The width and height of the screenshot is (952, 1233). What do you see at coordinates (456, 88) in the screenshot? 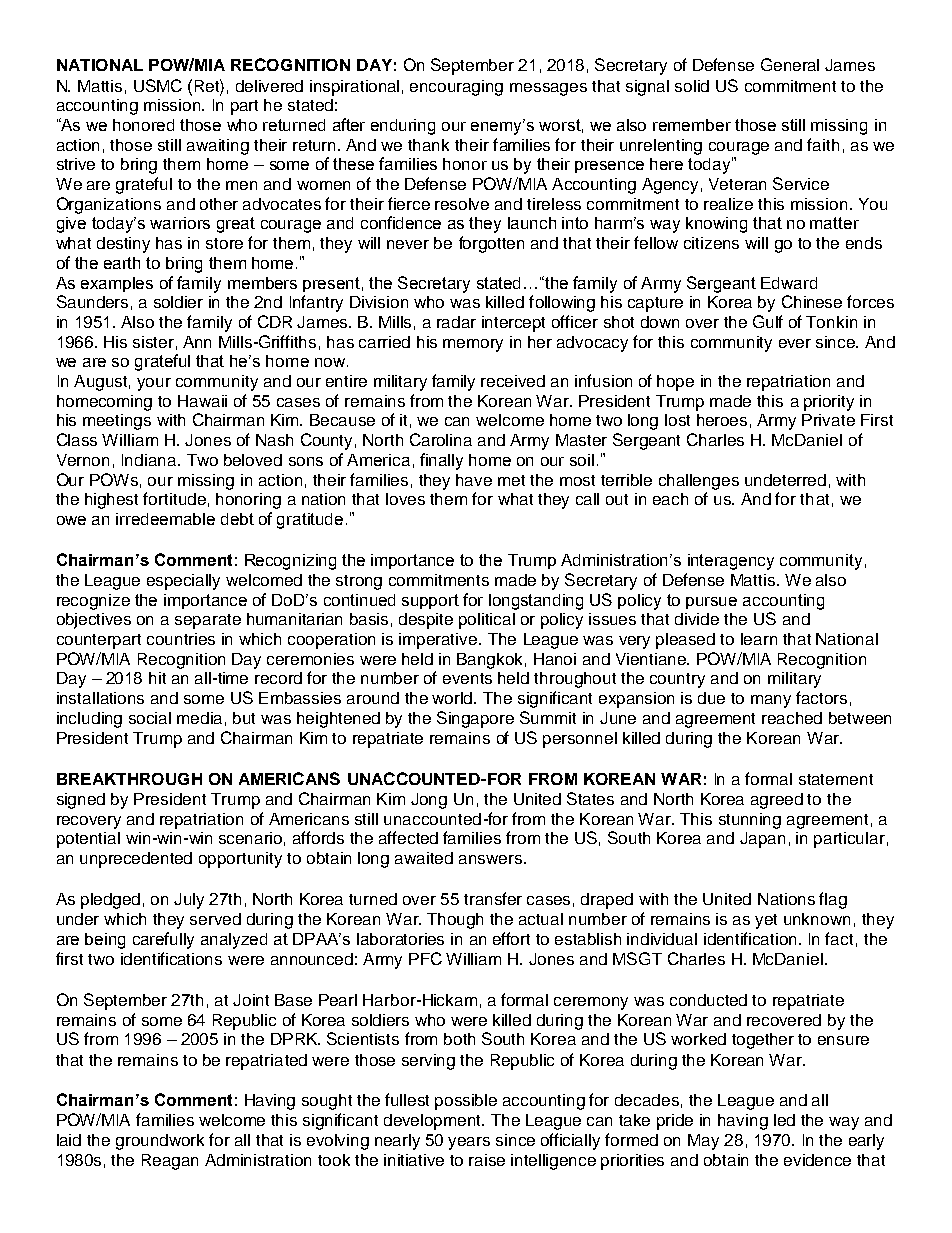
I see `encouraging` at bounding box center [456, 88].
